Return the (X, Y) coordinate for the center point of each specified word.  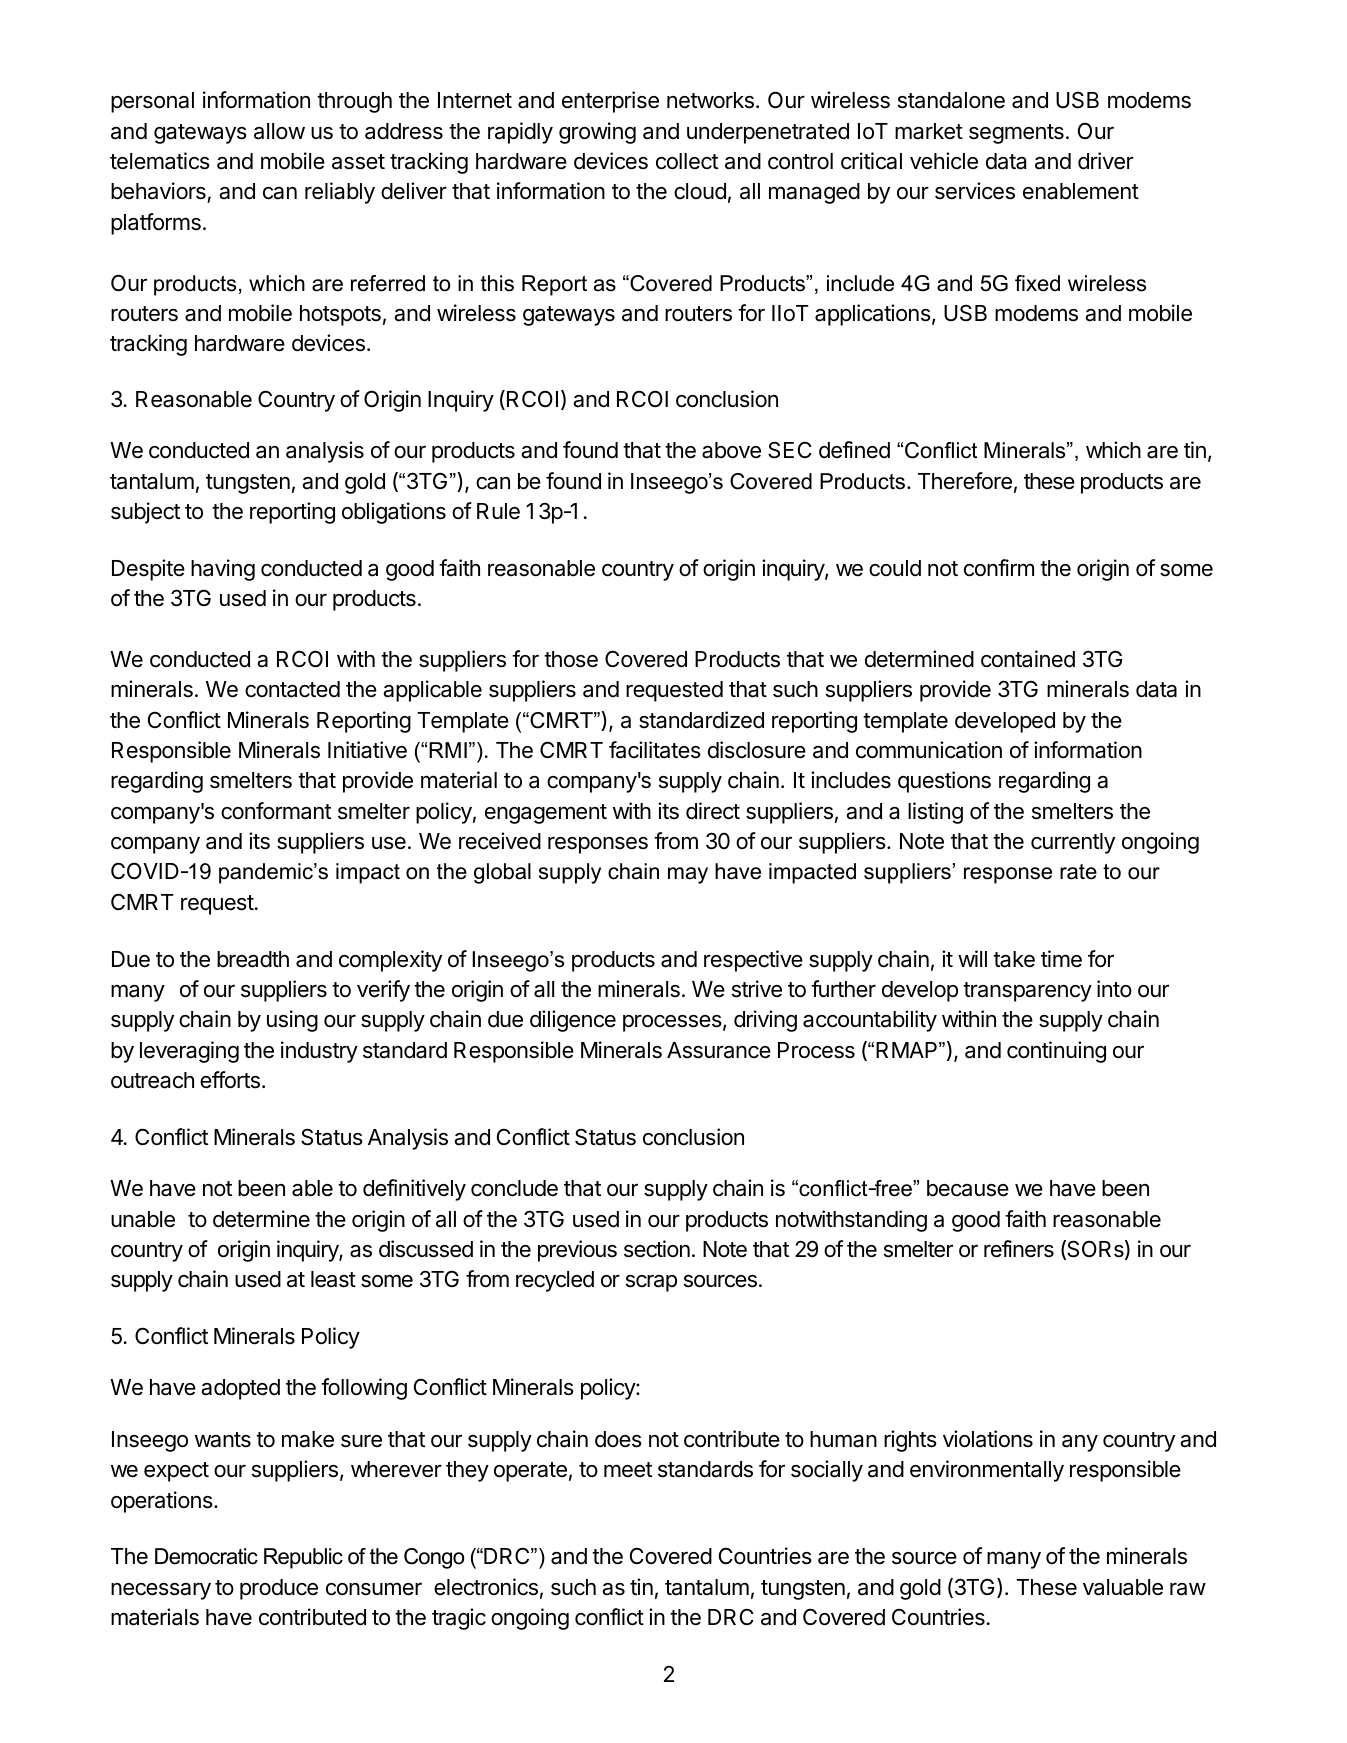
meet (628, 1470)
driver (1106, 161)
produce (279, 1589)
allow (279, 131)
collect (687, 161)
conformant (276, 811)
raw (1188, 1589)
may (688, 875)
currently (1073, 843)
